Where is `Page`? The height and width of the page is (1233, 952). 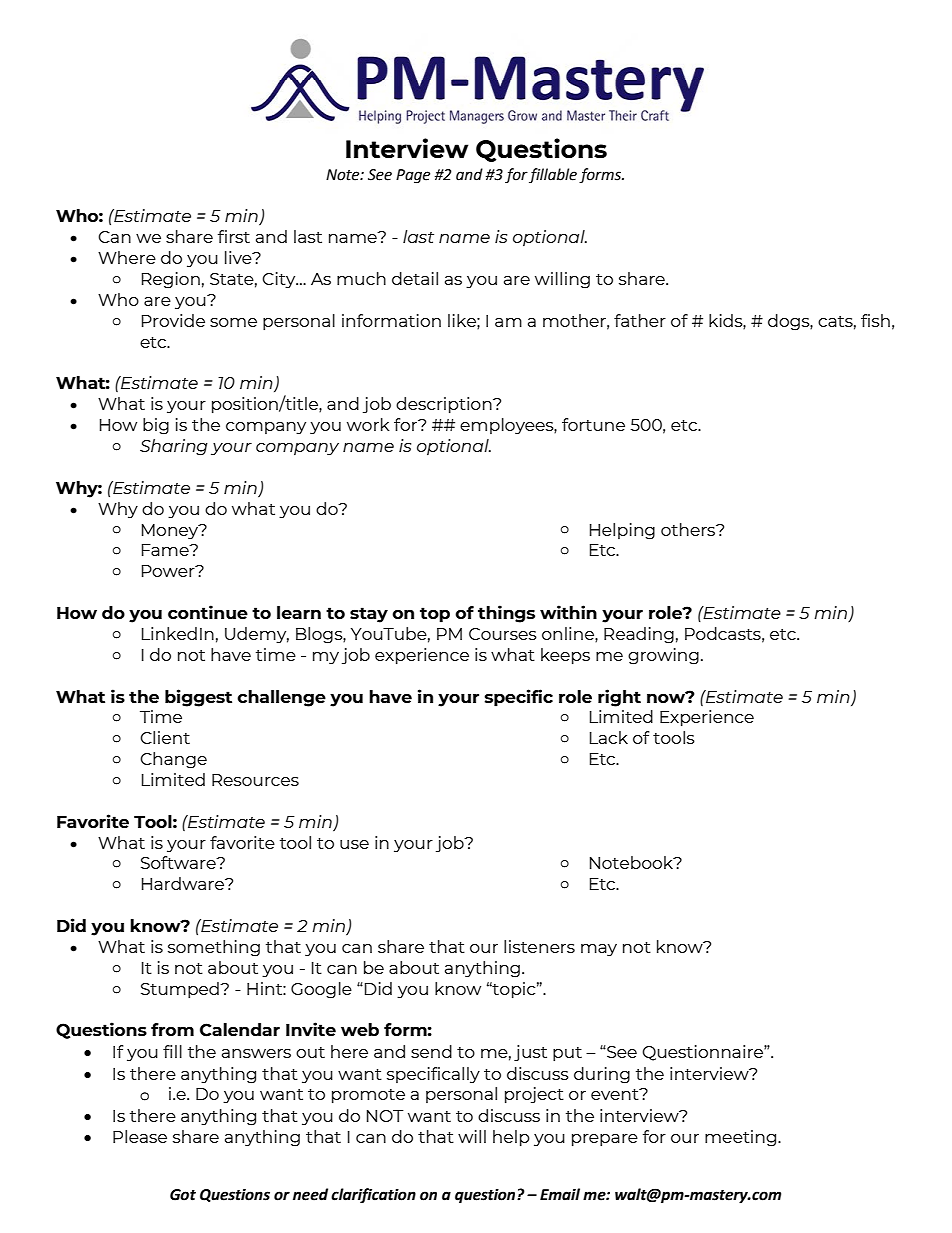
Page is located at coordinates (413, 176).
